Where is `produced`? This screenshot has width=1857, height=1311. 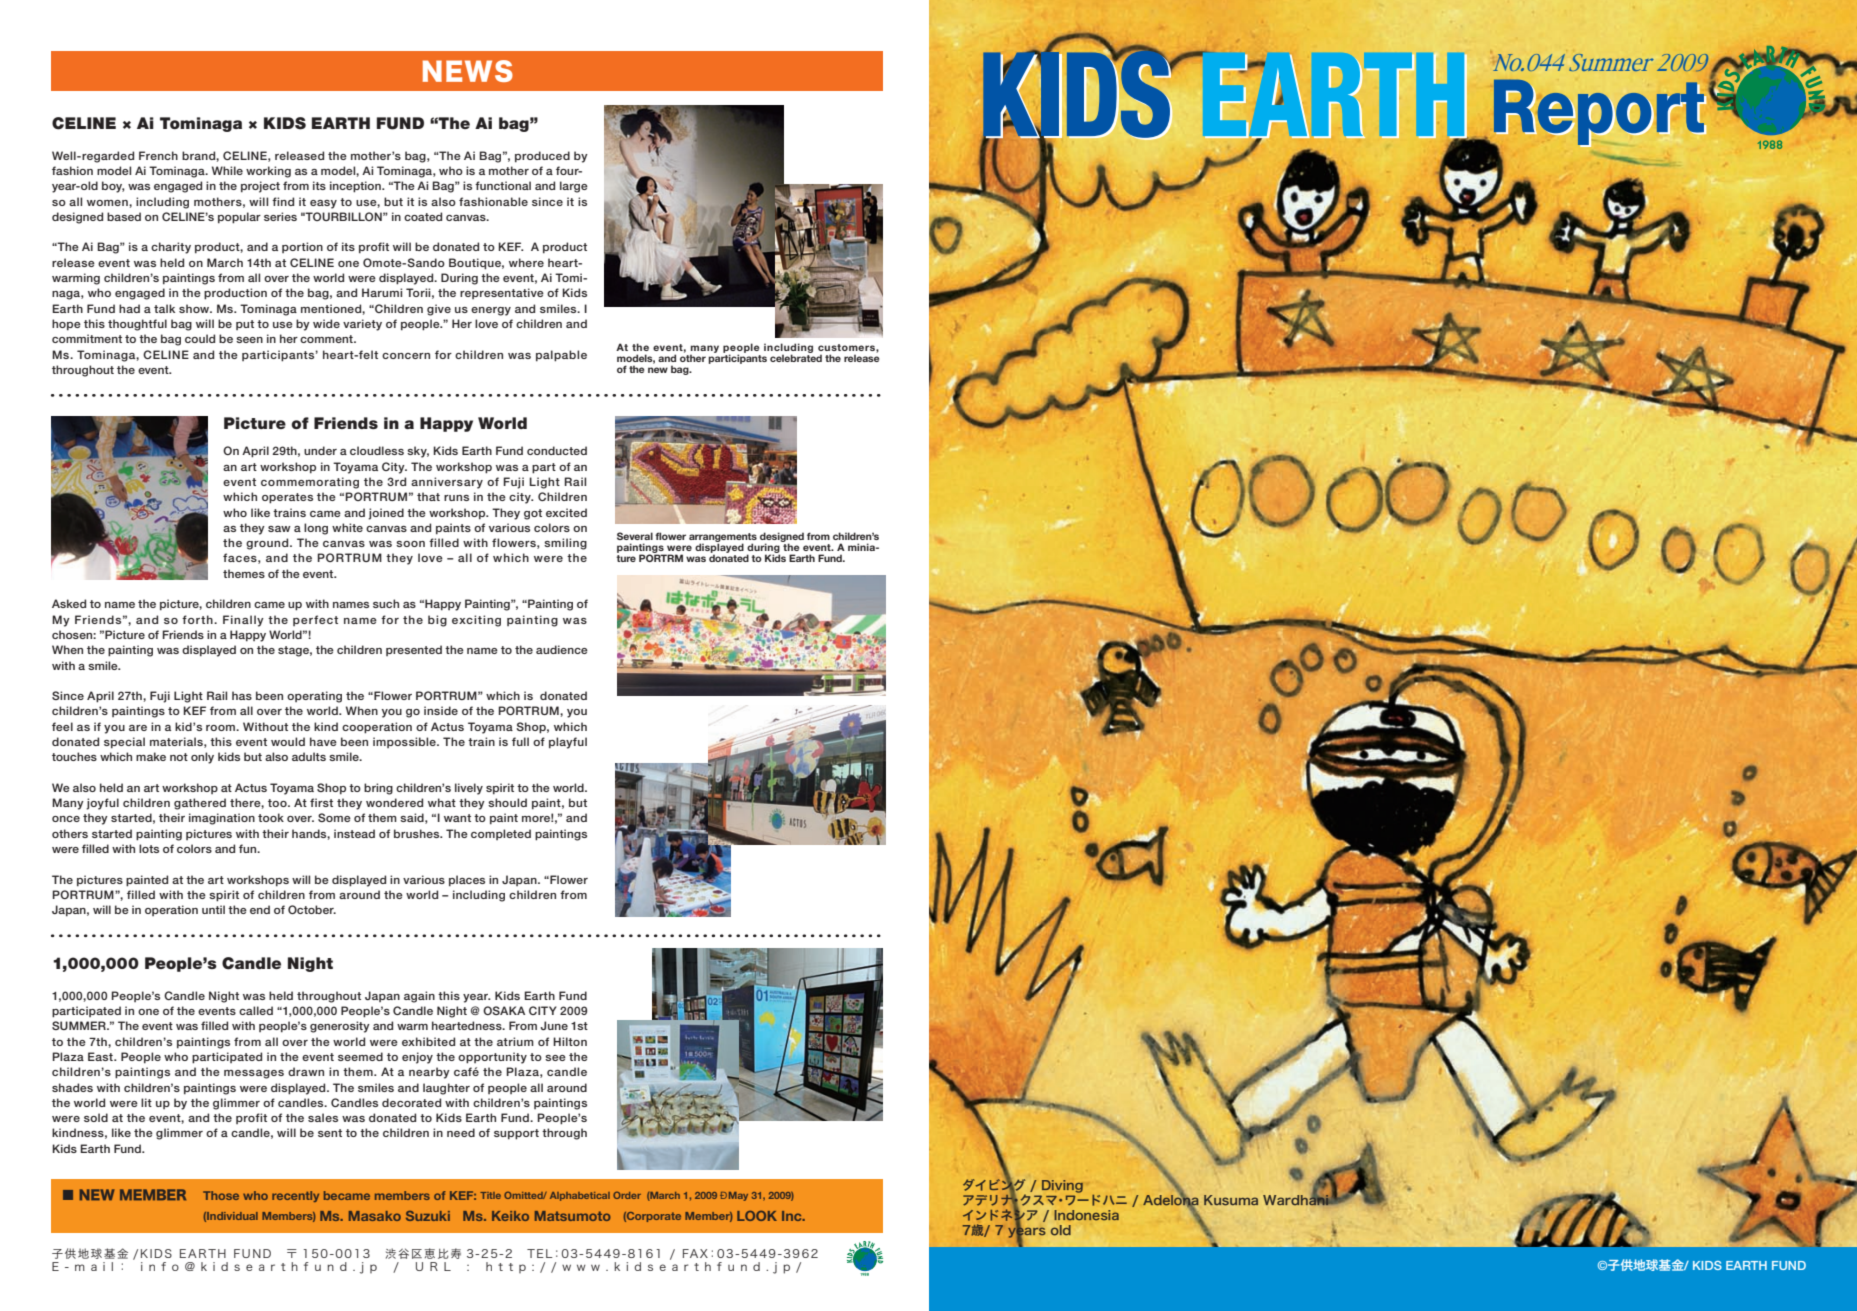 produced is located at coordinates (542, 157).
